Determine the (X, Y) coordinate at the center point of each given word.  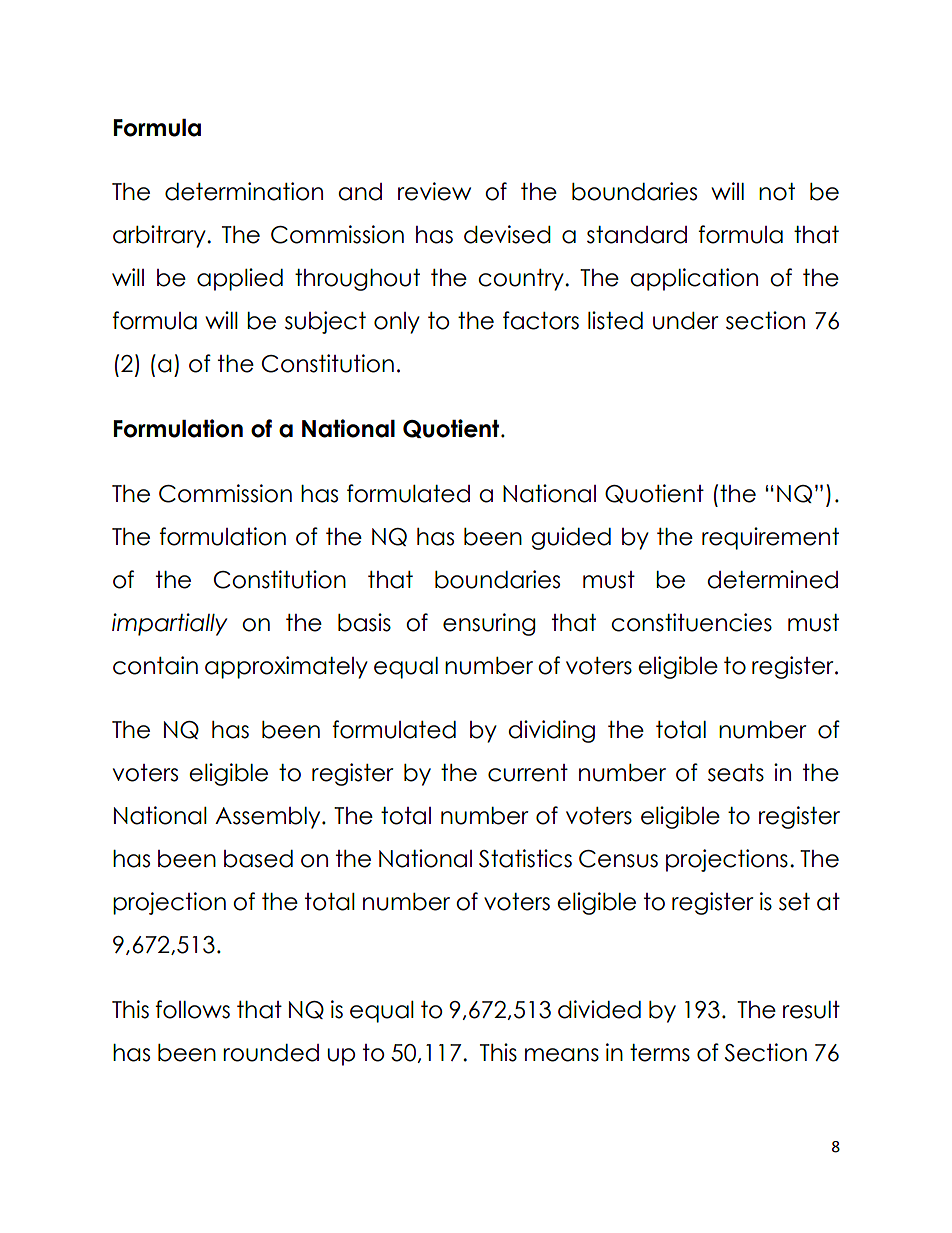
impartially (169, 624)
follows (192, 1009)
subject (325, 322)
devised (507, 234)
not (777, 192)
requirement (770, 538)
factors (541, 320)
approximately (286, 667)
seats (736, 773)
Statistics (525, 858)
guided (571, 538)
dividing (551, 731)
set (794, 902)
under (686, 321)
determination (244, 191)
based (258, 859)
